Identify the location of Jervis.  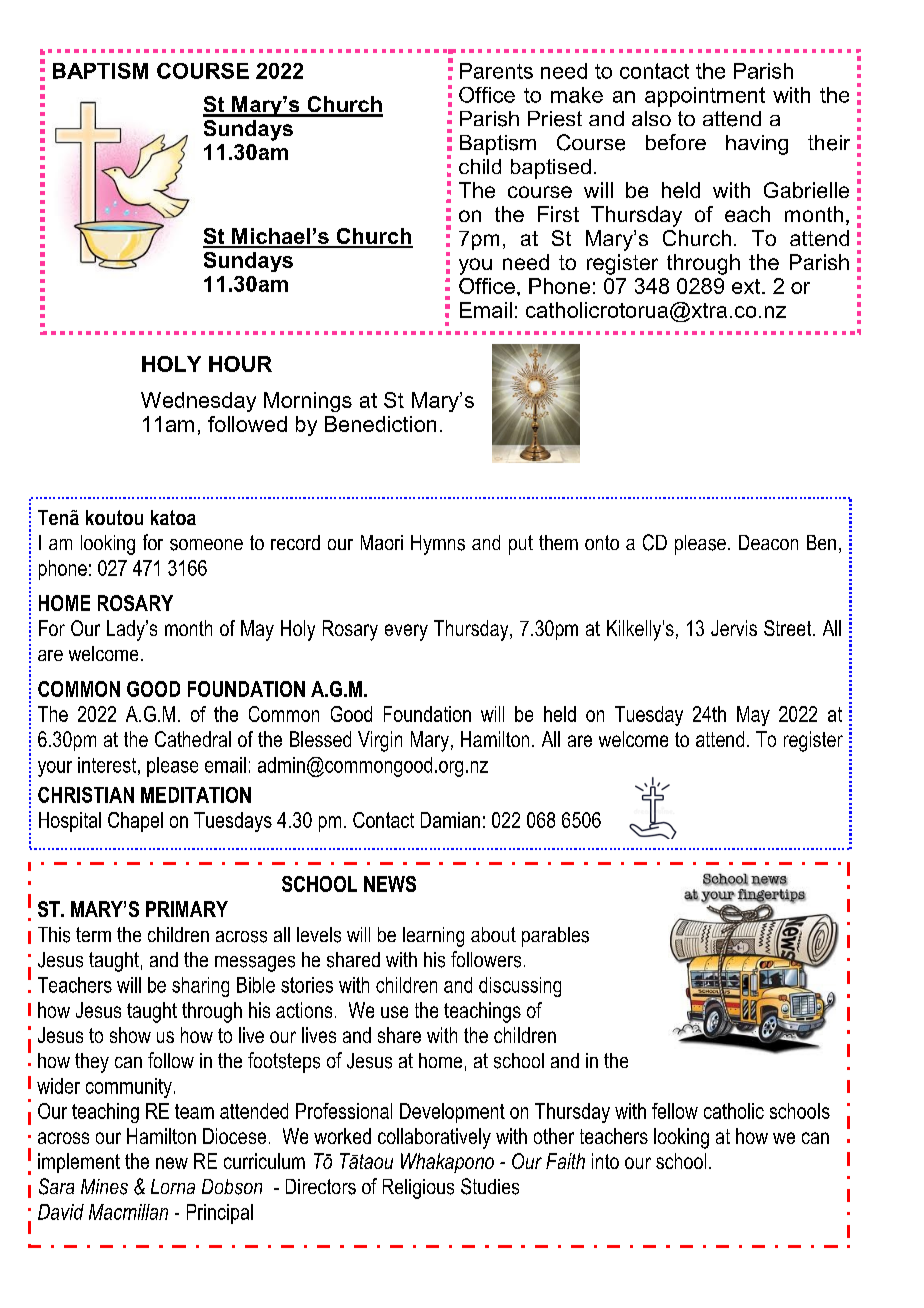
(734, 628).
